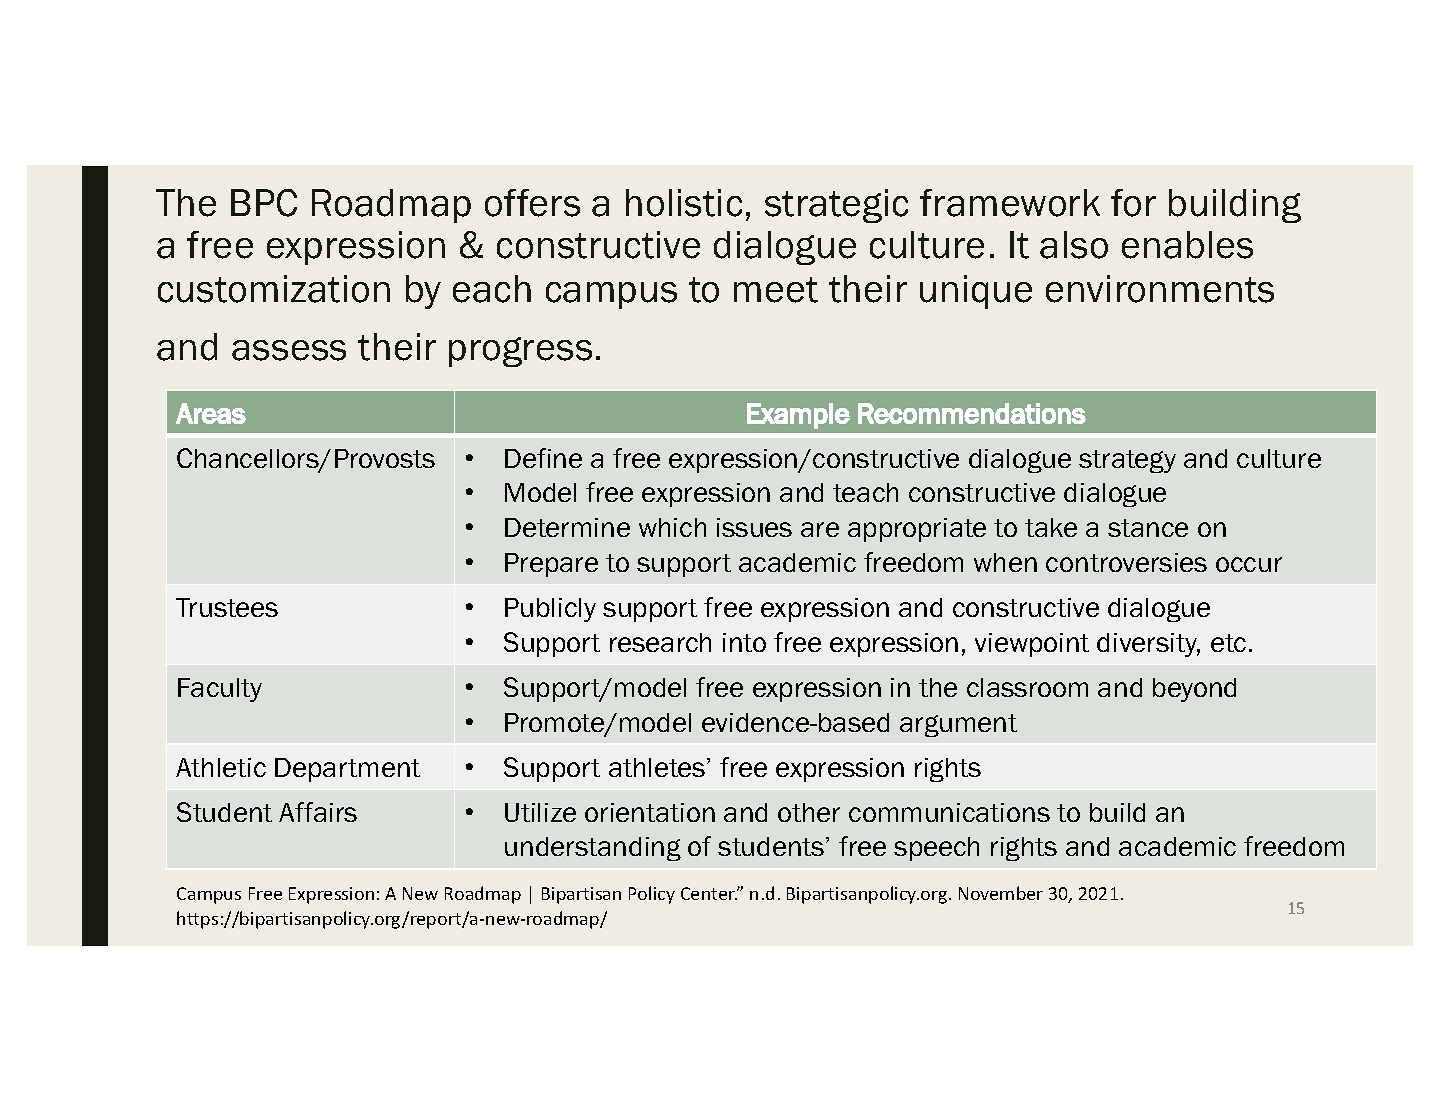 This screenshot has height=1113, width=1440. I want to click on Areas, so click(211, 413).
